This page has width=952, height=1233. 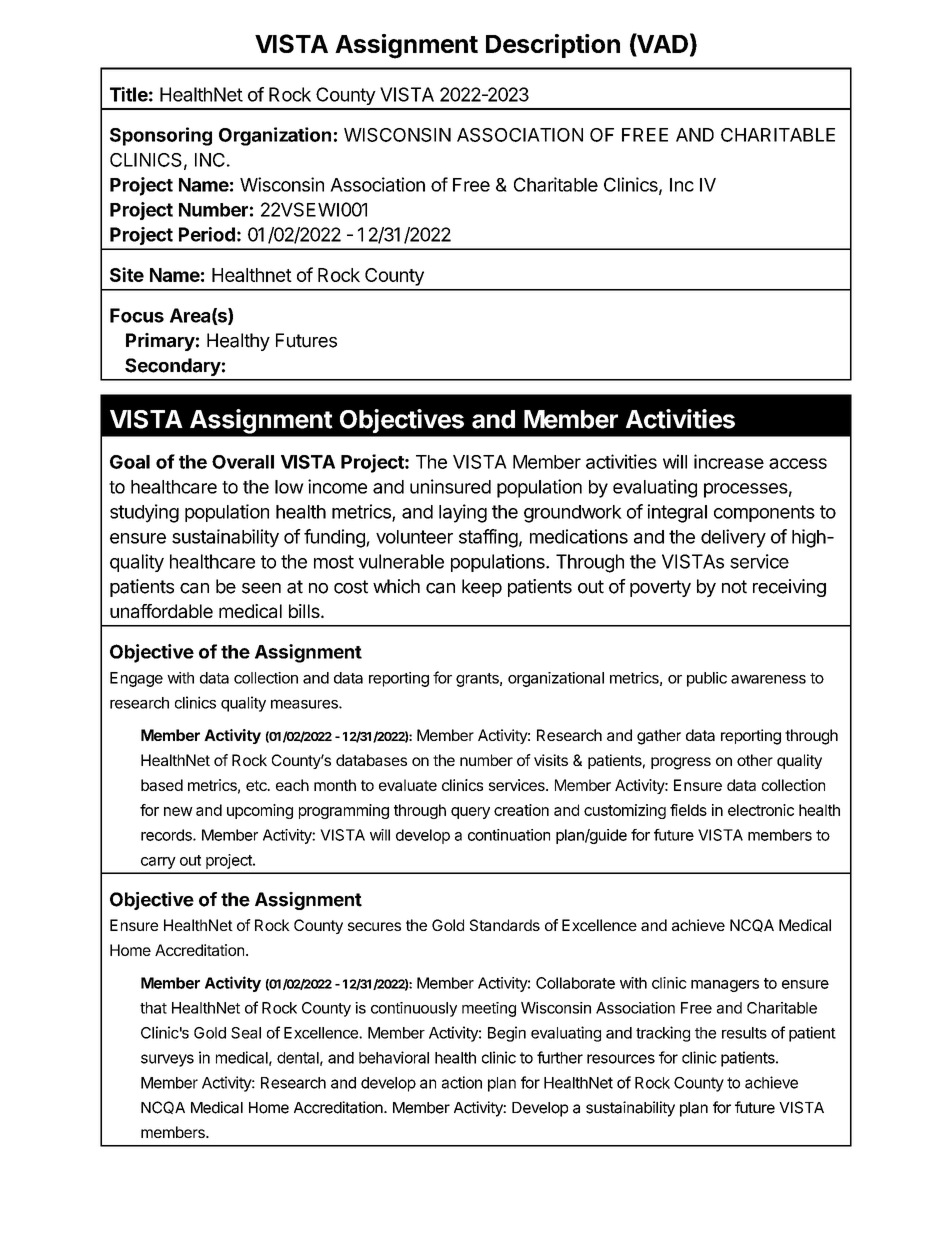 I want to click on increase, so click(x=729, y=461).
